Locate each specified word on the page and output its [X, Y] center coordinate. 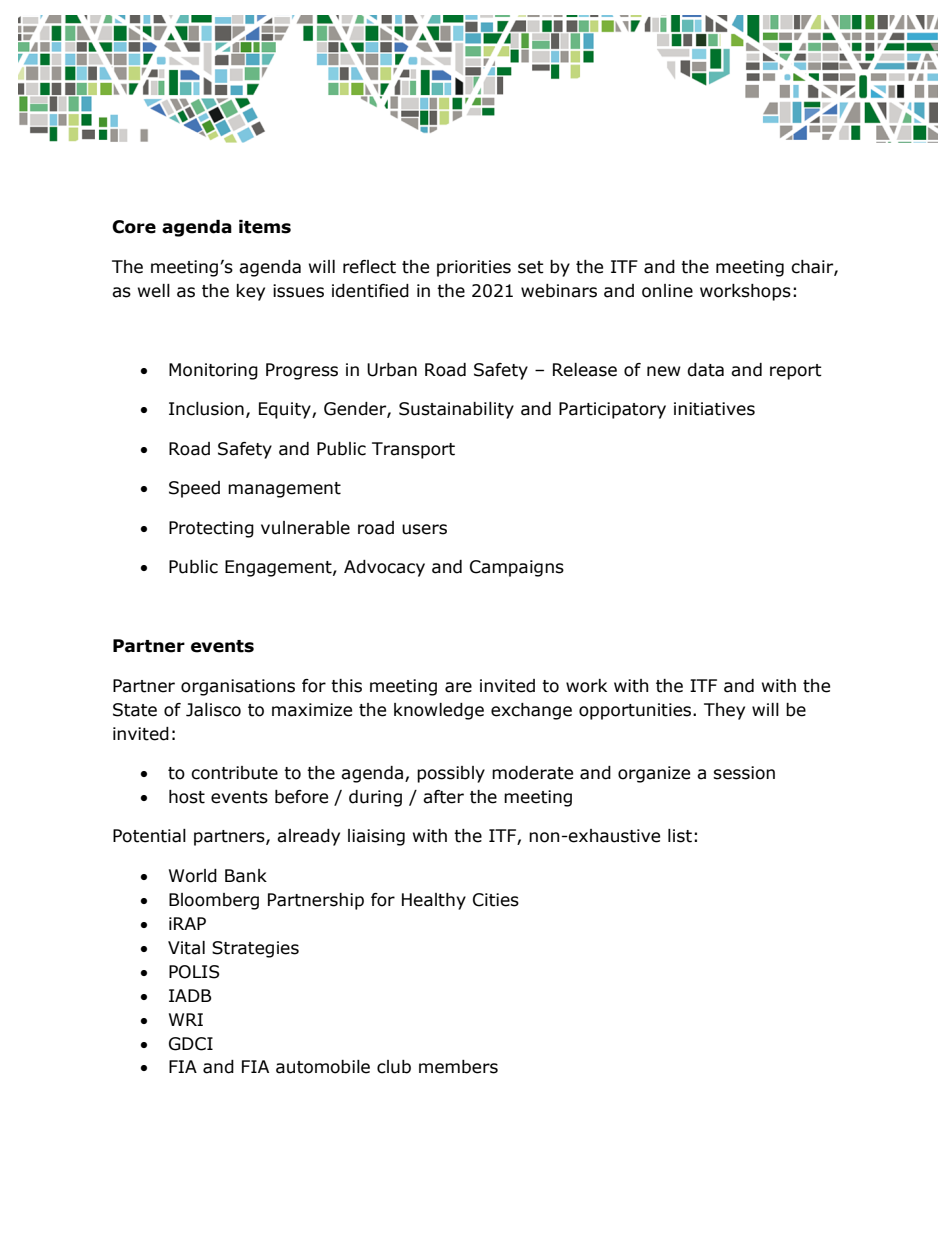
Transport [413, 450]
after [443, 797]
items [265, 227]
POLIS [194, 972]
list [680, 836]
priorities [474, 268]
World [193, 876]
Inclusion [206, 409]
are [458, 687]
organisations [238, 687]
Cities [496, 900]
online [667, 291]
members [458, 1067]
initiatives [714, 409]
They [724, 711]
